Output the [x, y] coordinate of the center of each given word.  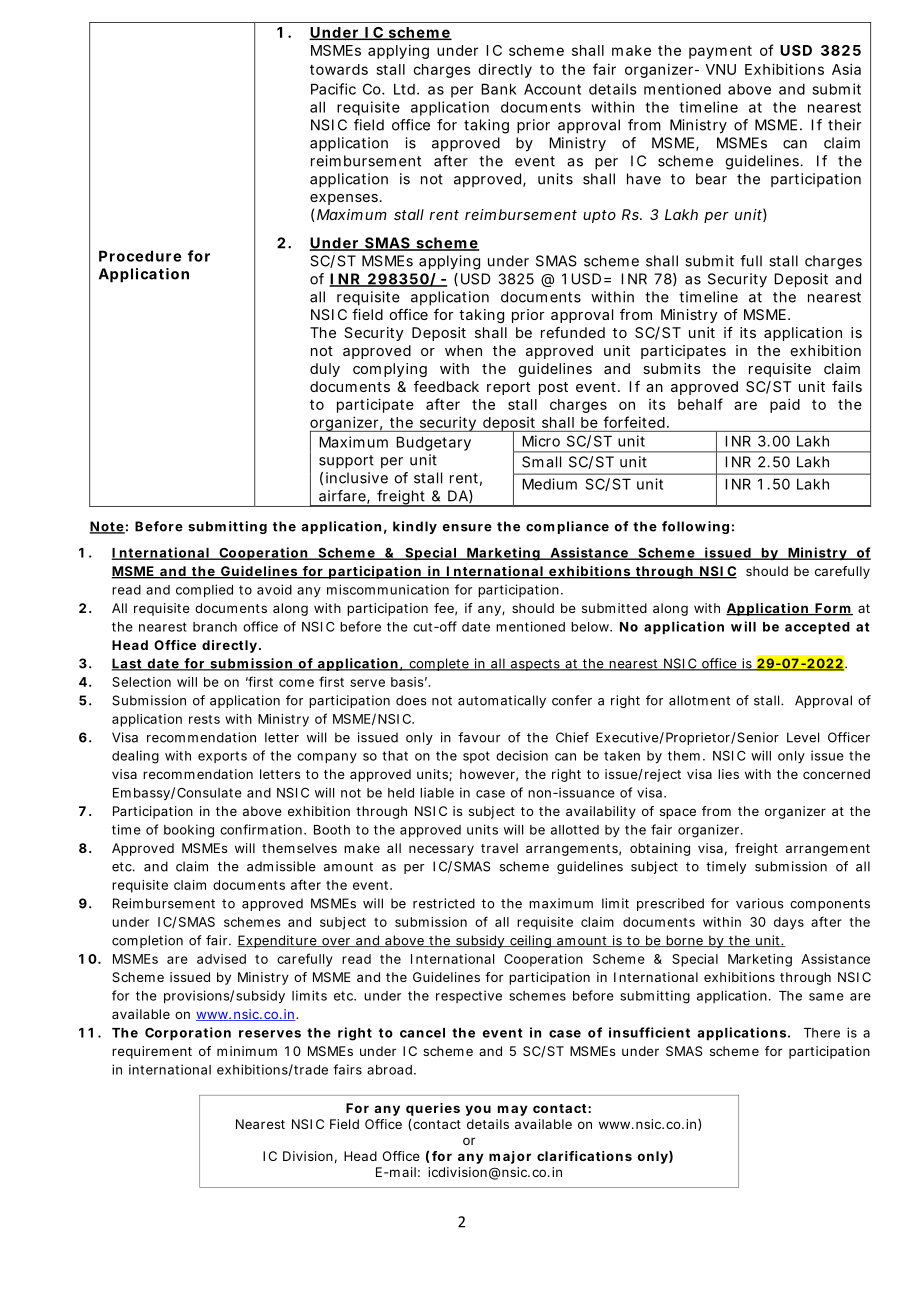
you [478, 1110]
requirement [152, 1052]
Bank [499, 89]
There [822, 1033]
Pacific [333, 89]
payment [720, 52]
